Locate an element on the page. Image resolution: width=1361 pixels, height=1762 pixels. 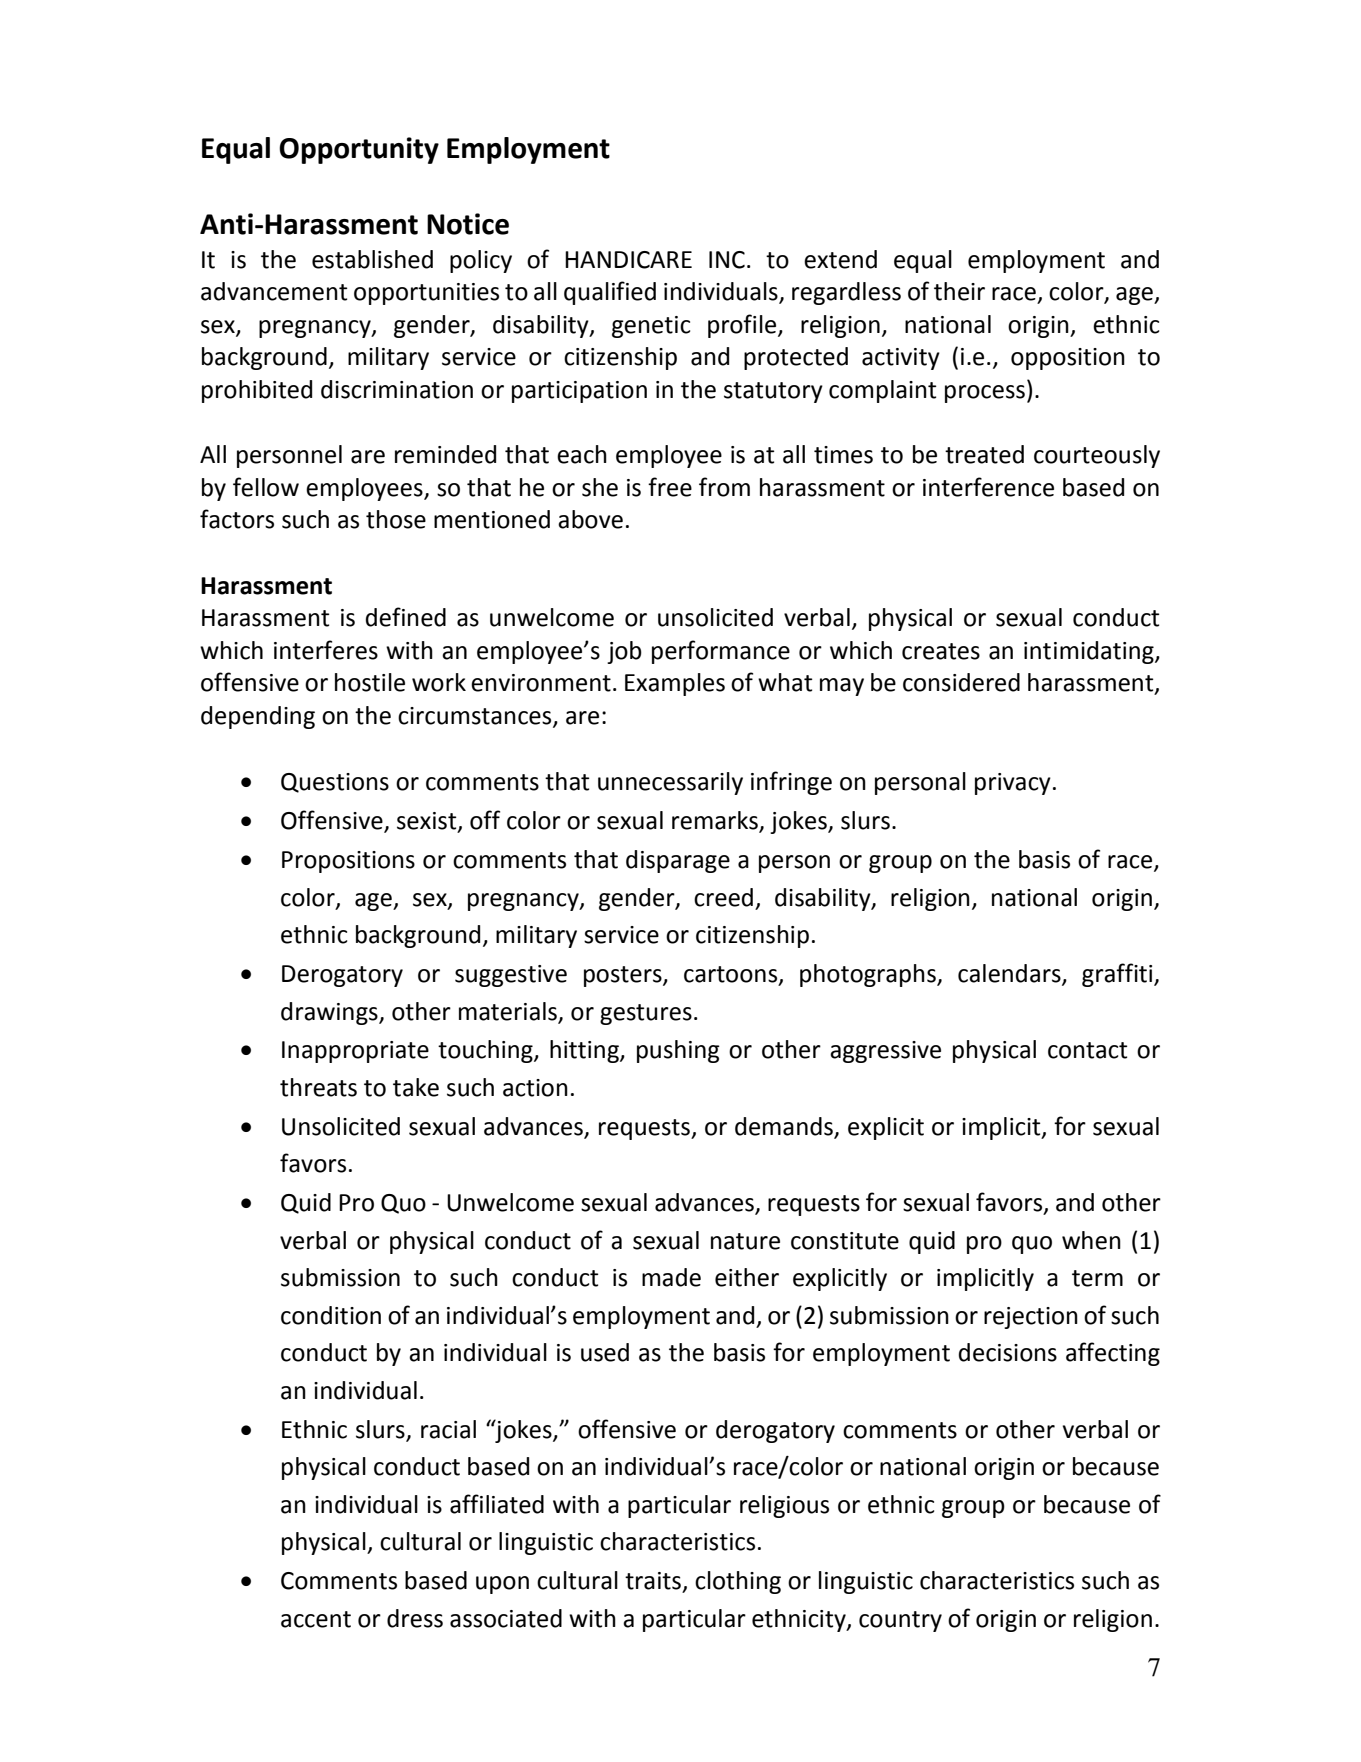
accent is located at coordinates (316, 1619).
